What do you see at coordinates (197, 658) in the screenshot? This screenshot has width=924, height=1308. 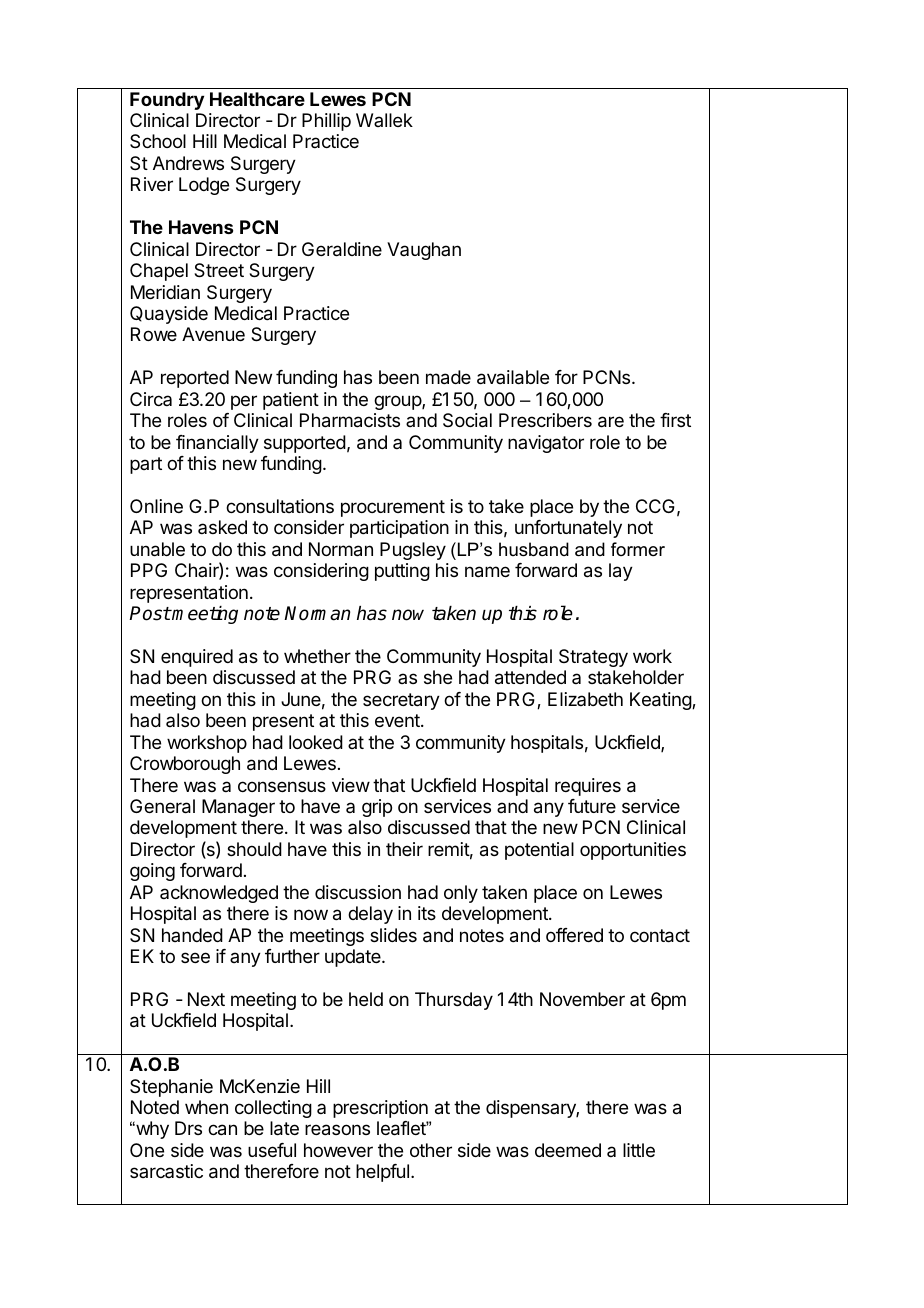 I see `enquired` at bounding box center [197, 658].
